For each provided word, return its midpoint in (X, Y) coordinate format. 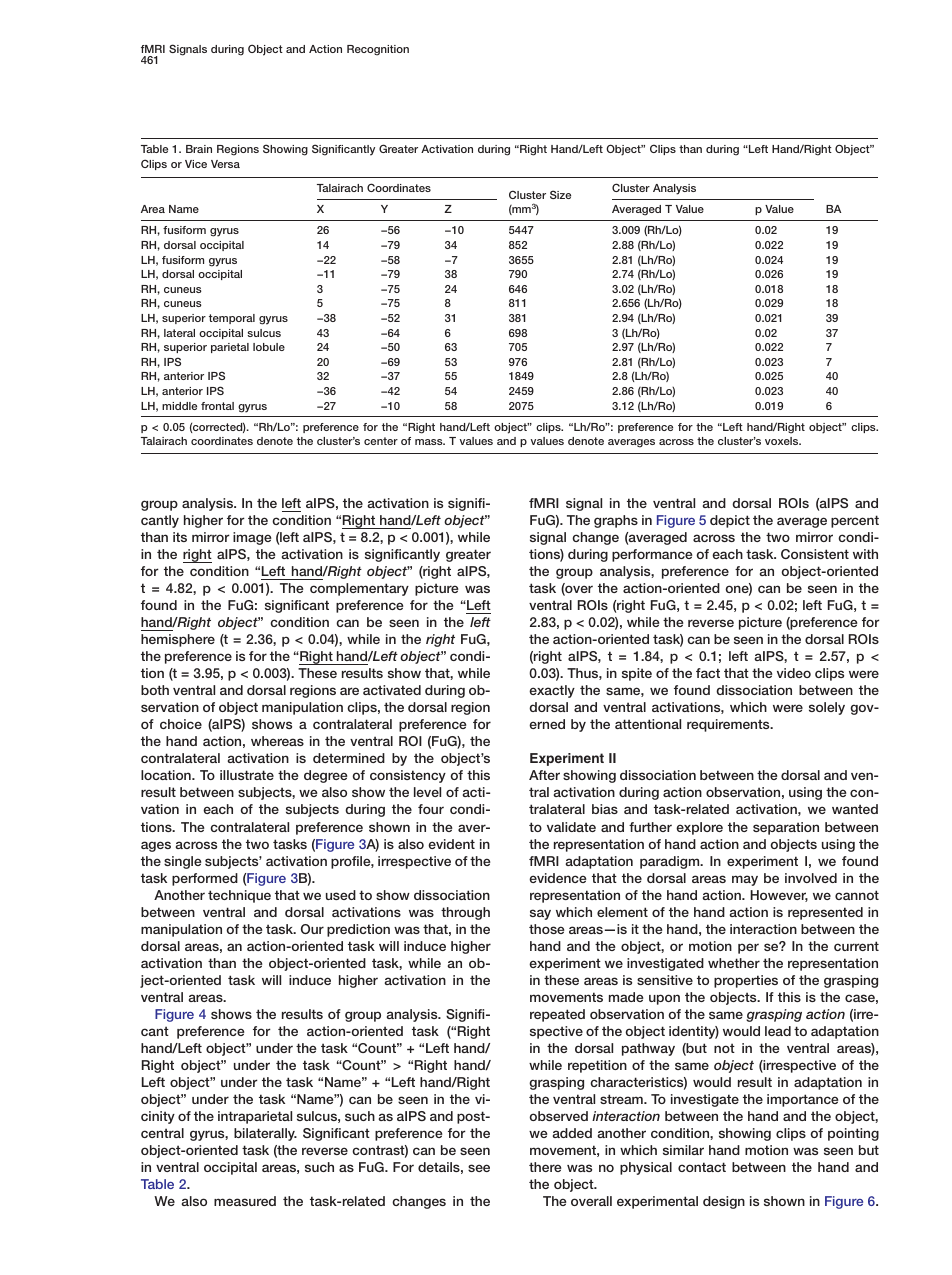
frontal (217, 406)
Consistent (815, 554)
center (381, 441)
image (252, 538)
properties (746, 981)
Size (560, 194)
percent (855, 521)
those (546, 929)
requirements (729, 725)
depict (730, 521)
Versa (225, 164)
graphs (616, 521)
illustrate (247, 775)
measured (245, 1201)
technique (239, 896)
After (544, 775)
